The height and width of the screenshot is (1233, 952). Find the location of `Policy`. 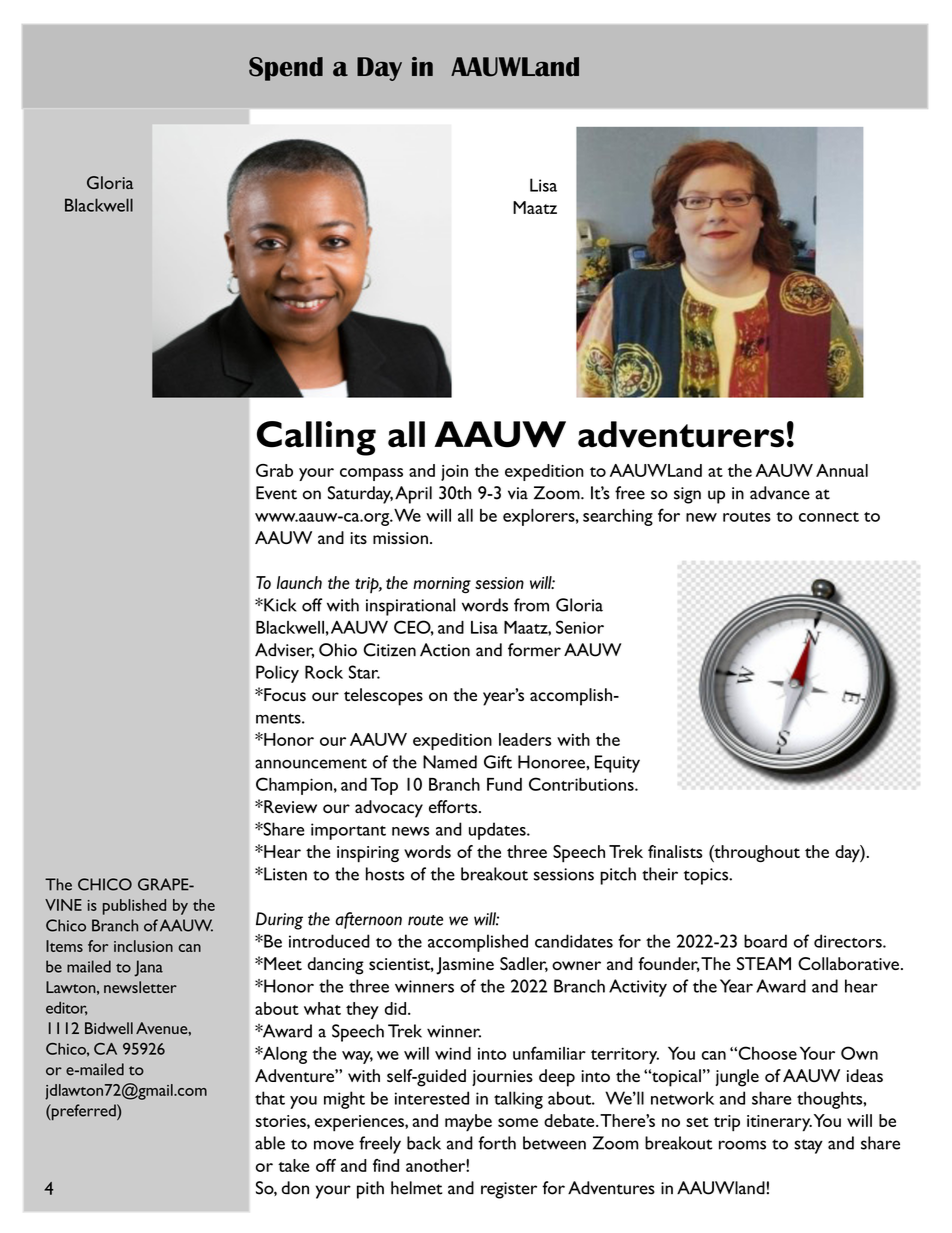

Policy is located at coordinates (277, 674).
